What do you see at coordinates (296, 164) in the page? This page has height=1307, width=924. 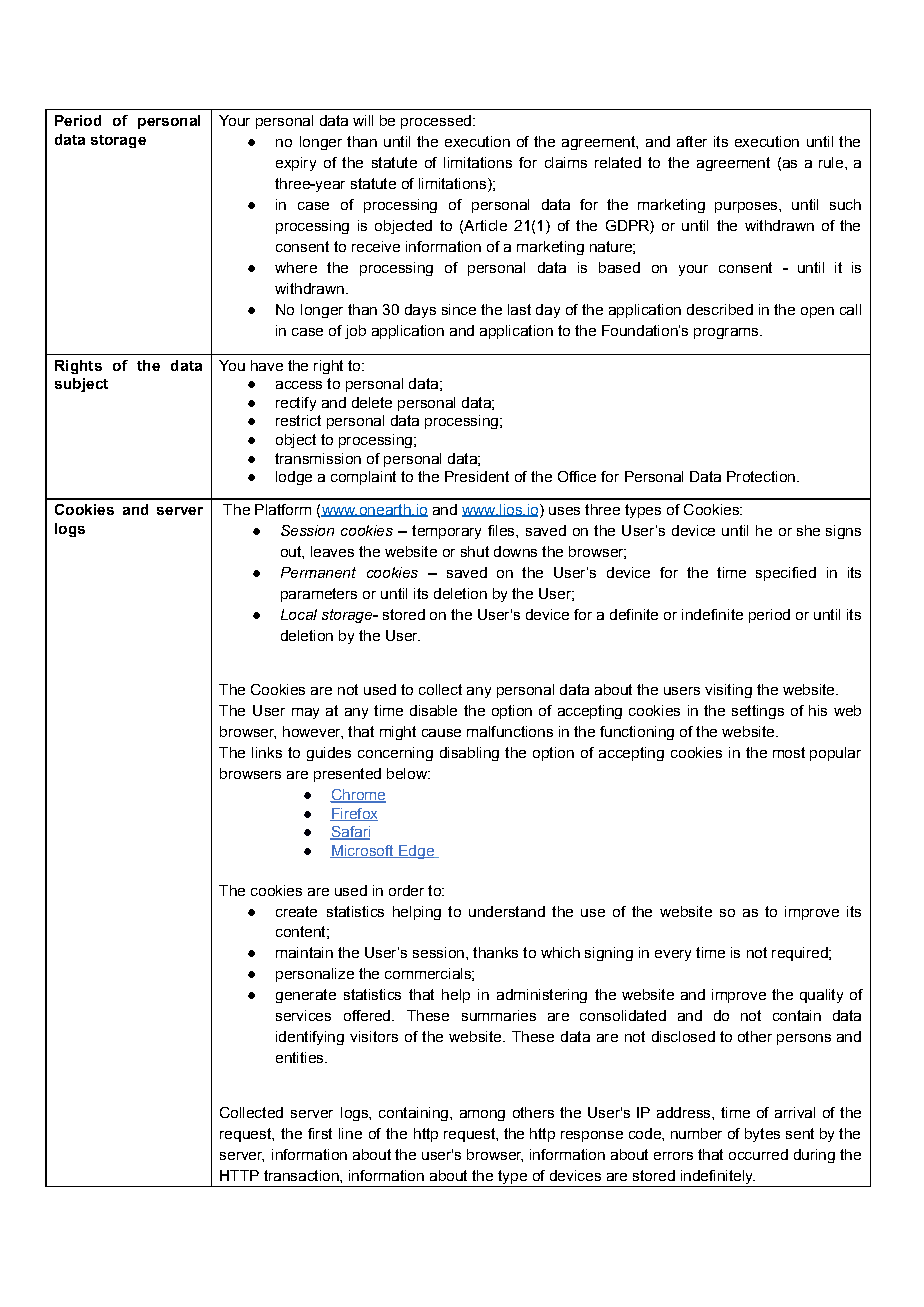 I see `expiry` at bounding box center [296, 164].
